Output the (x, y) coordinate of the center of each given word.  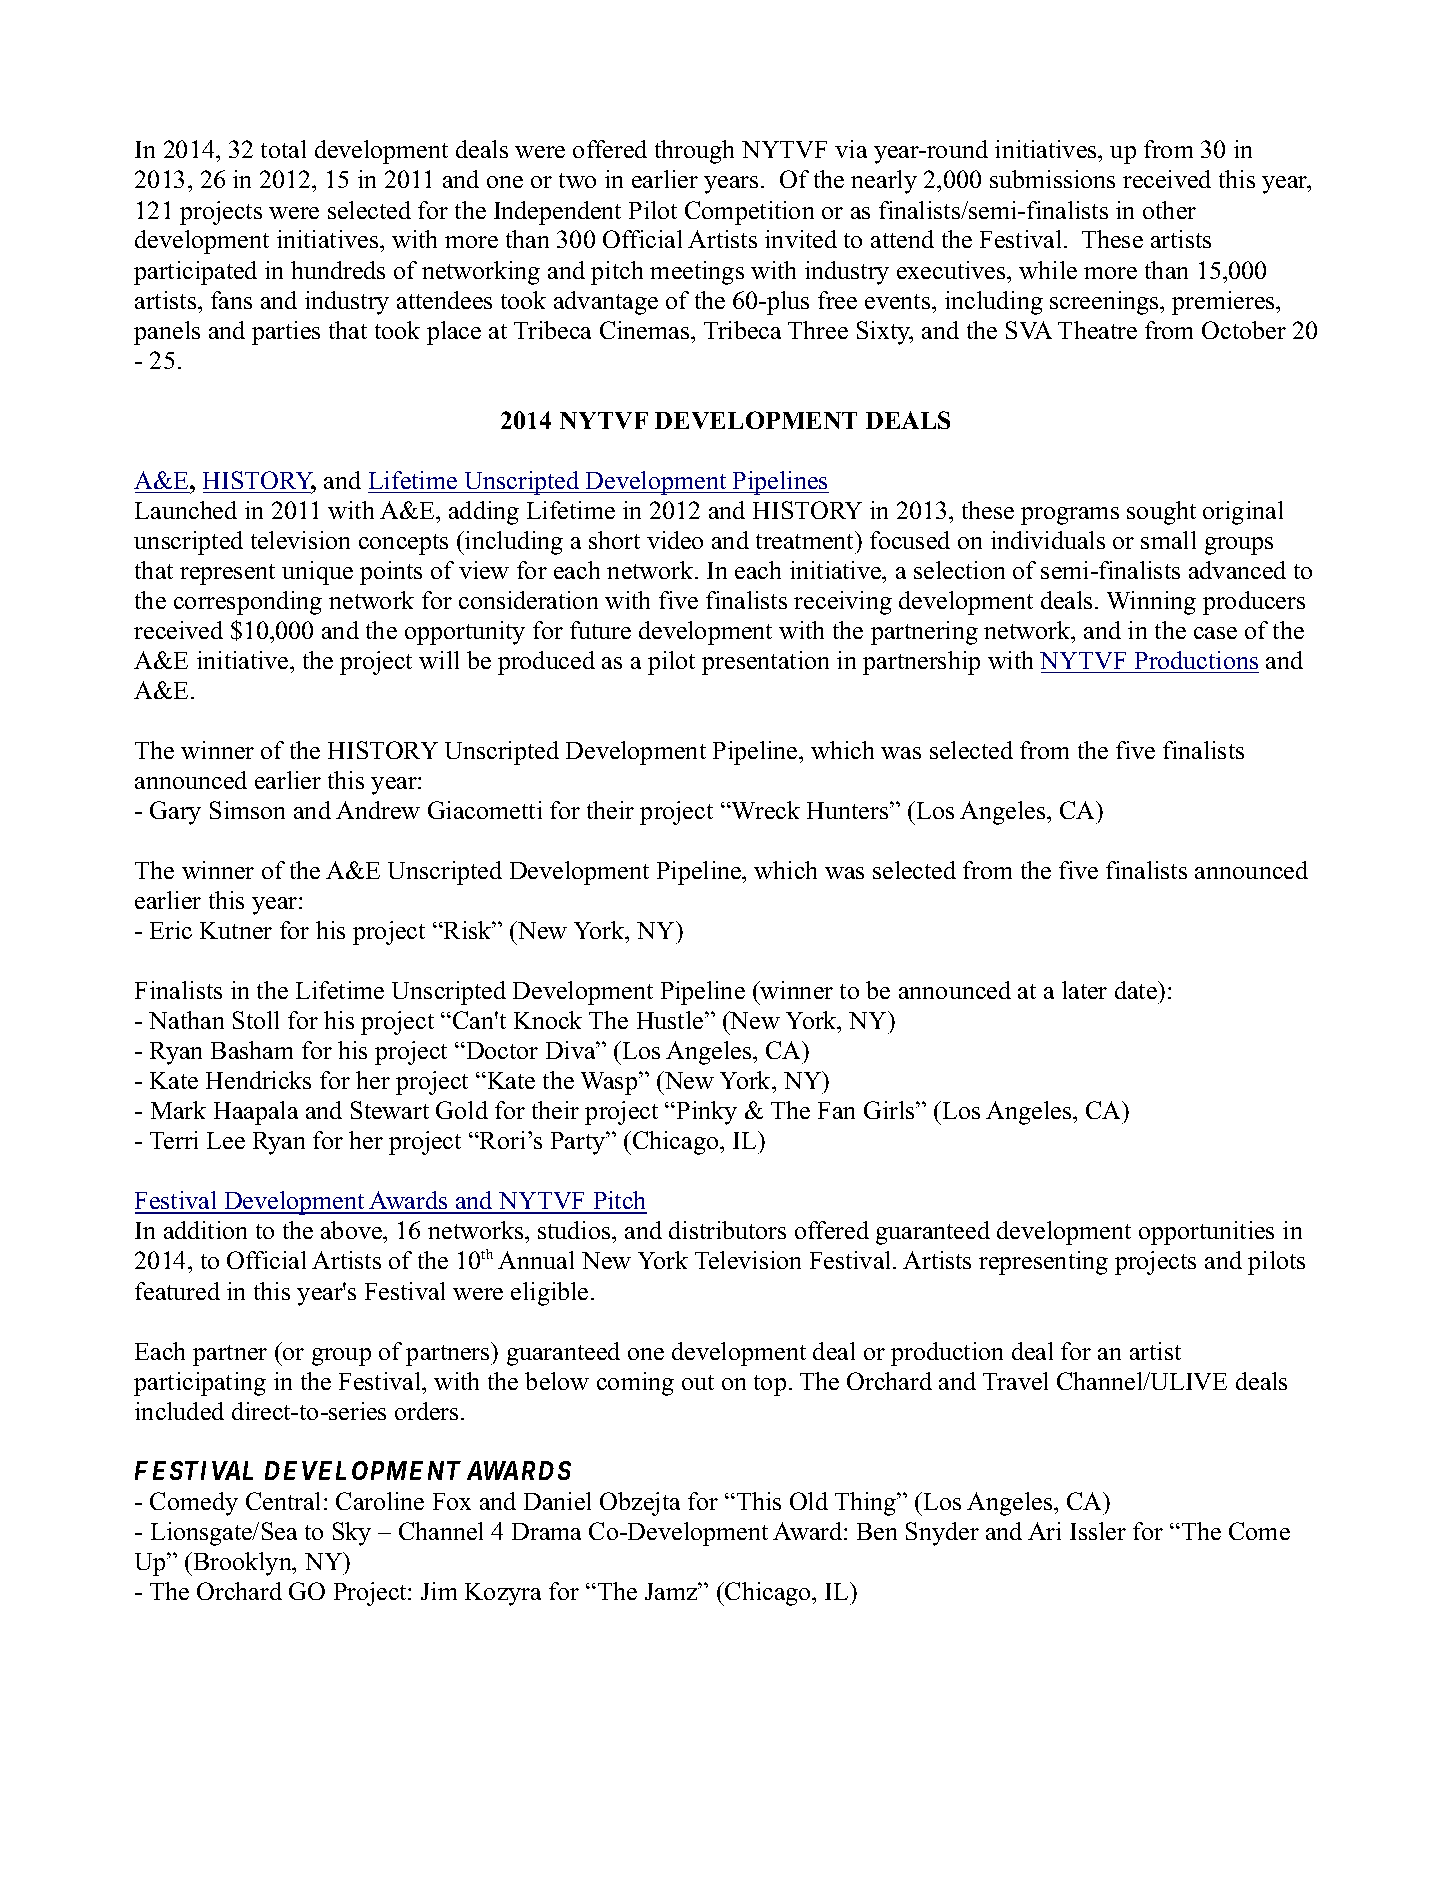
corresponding (248, 603)
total (283, 149)
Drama (546, 1531)
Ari (1044, 1531)
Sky (352, 1534)
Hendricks (258, 1080)
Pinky (707, 1113)
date (1137, 990)
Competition (749, 213)
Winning (1151, 603)
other (1169, 210)
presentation (765, 663)
